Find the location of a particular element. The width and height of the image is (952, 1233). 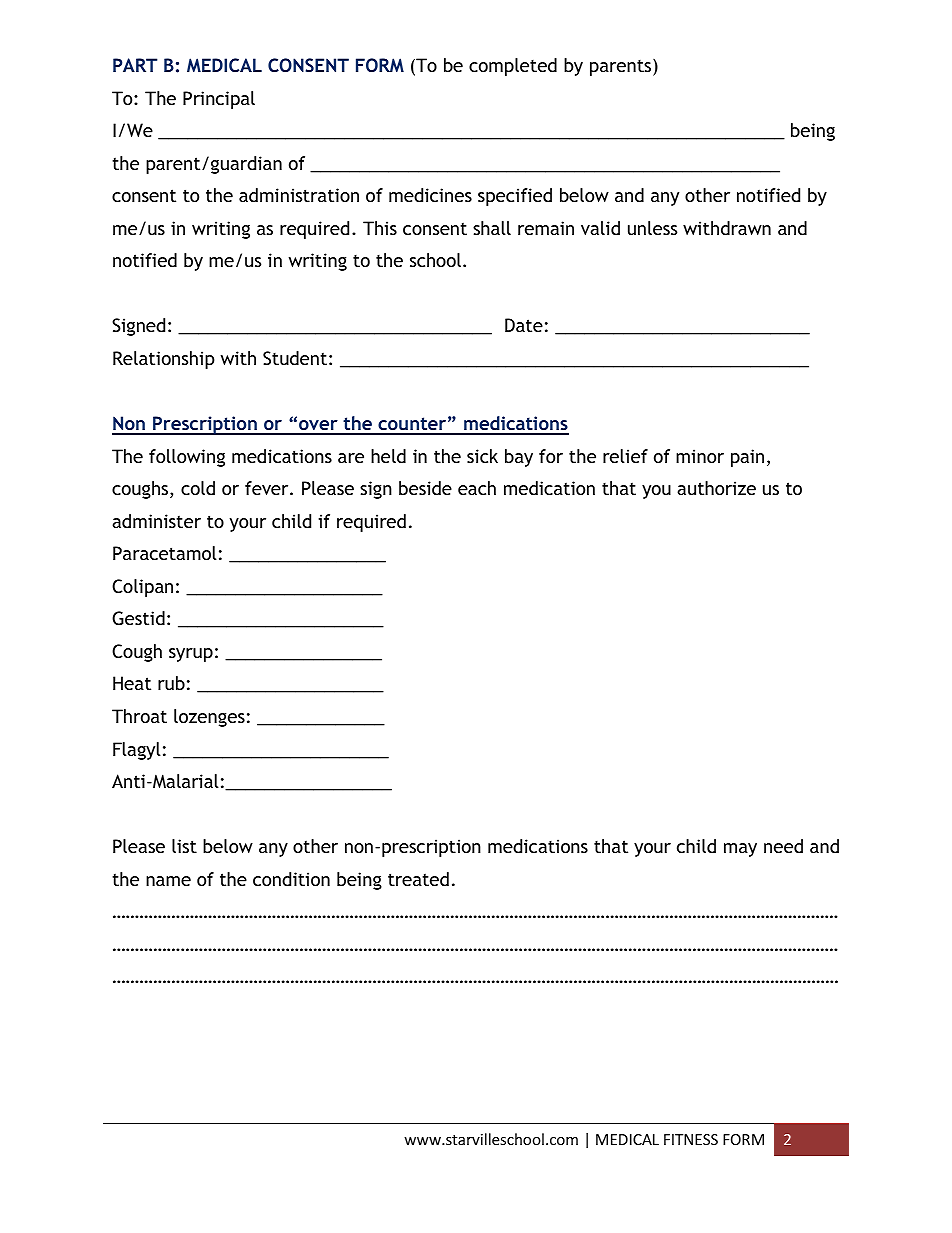

Principal is located at coordinates (219, 100).
